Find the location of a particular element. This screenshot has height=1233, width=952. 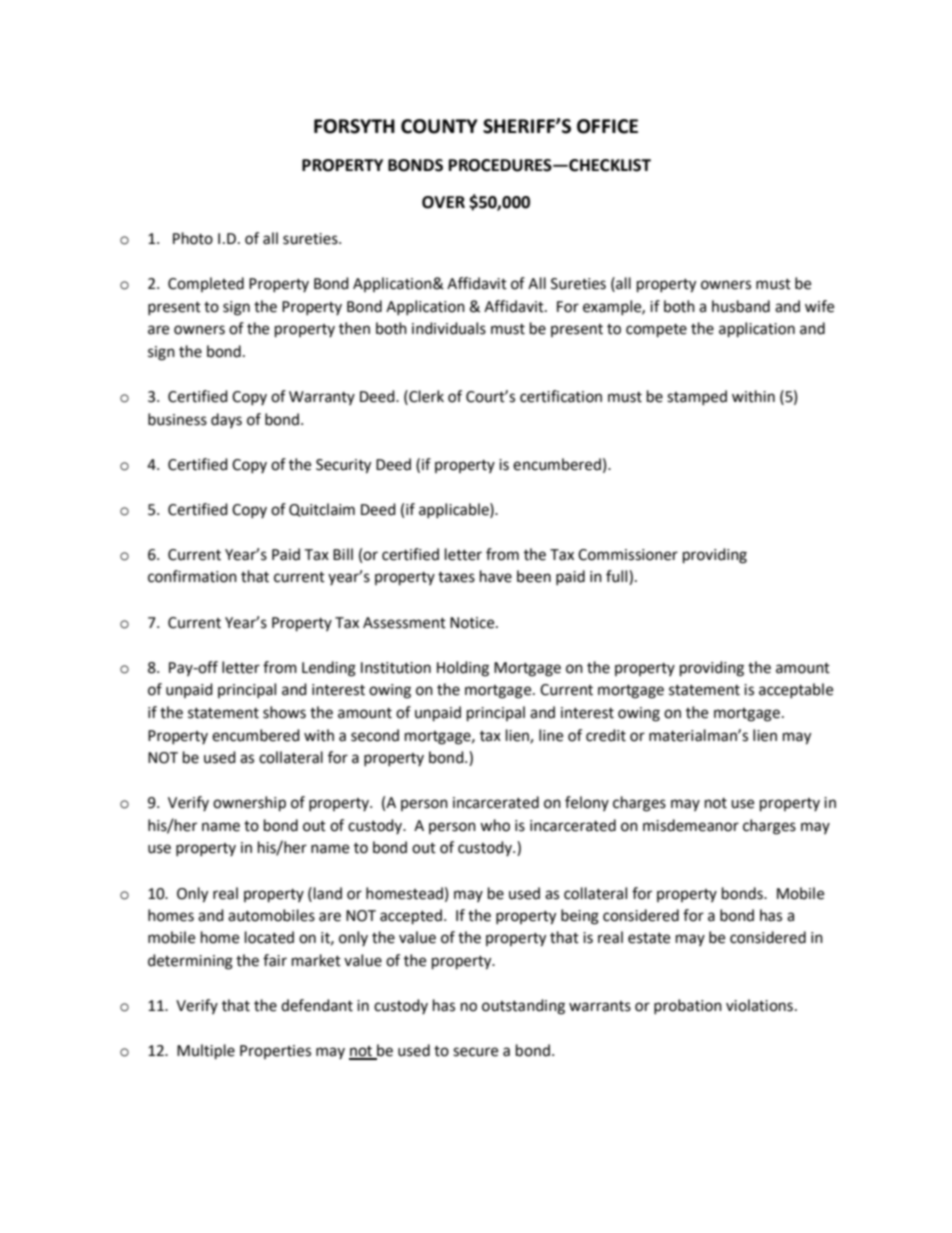

FORSYTH is located at coordinates (354, 126).
